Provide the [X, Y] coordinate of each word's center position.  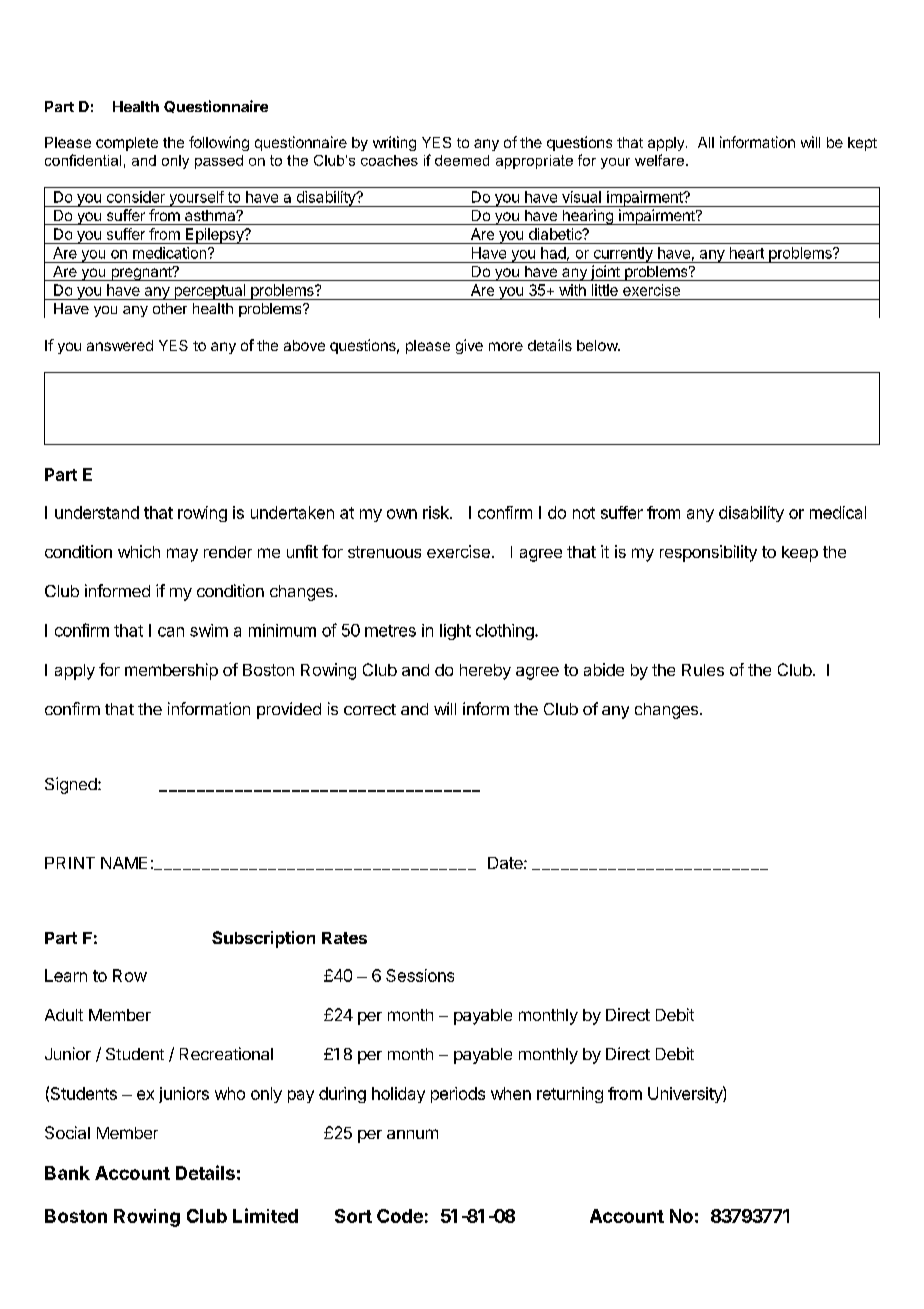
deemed [462, 160]
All [706, 142]
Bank [67, 1173]
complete [127, 144]
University [686, 1094]
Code [400, 1216]
